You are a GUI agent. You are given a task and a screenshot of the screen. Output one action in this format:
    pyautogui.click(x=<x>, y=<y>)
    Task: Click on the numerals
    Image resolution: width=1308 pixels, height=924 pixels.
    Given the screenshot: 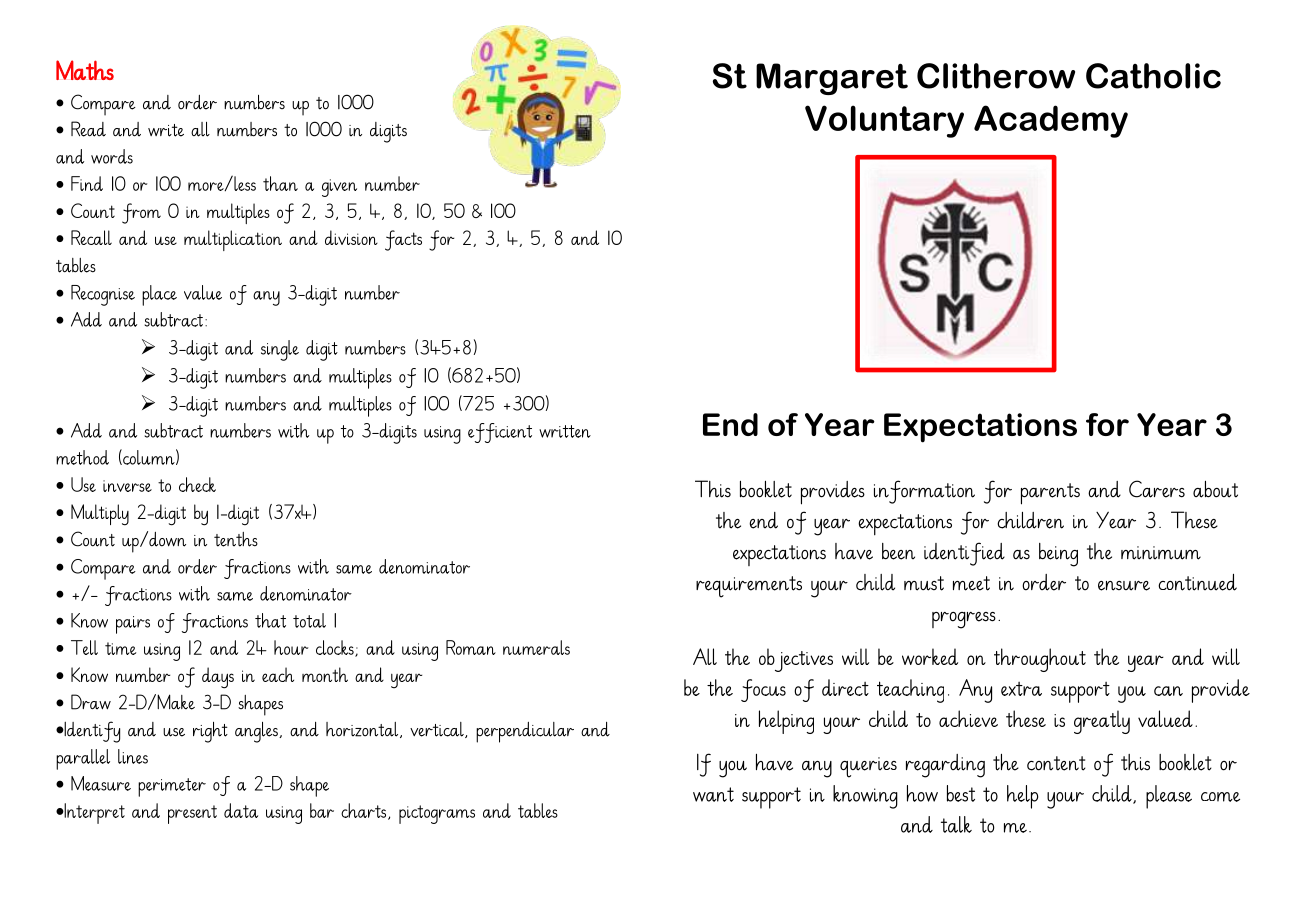 What is the action you would take?
    pyautogui.click(x=536, y=647)
